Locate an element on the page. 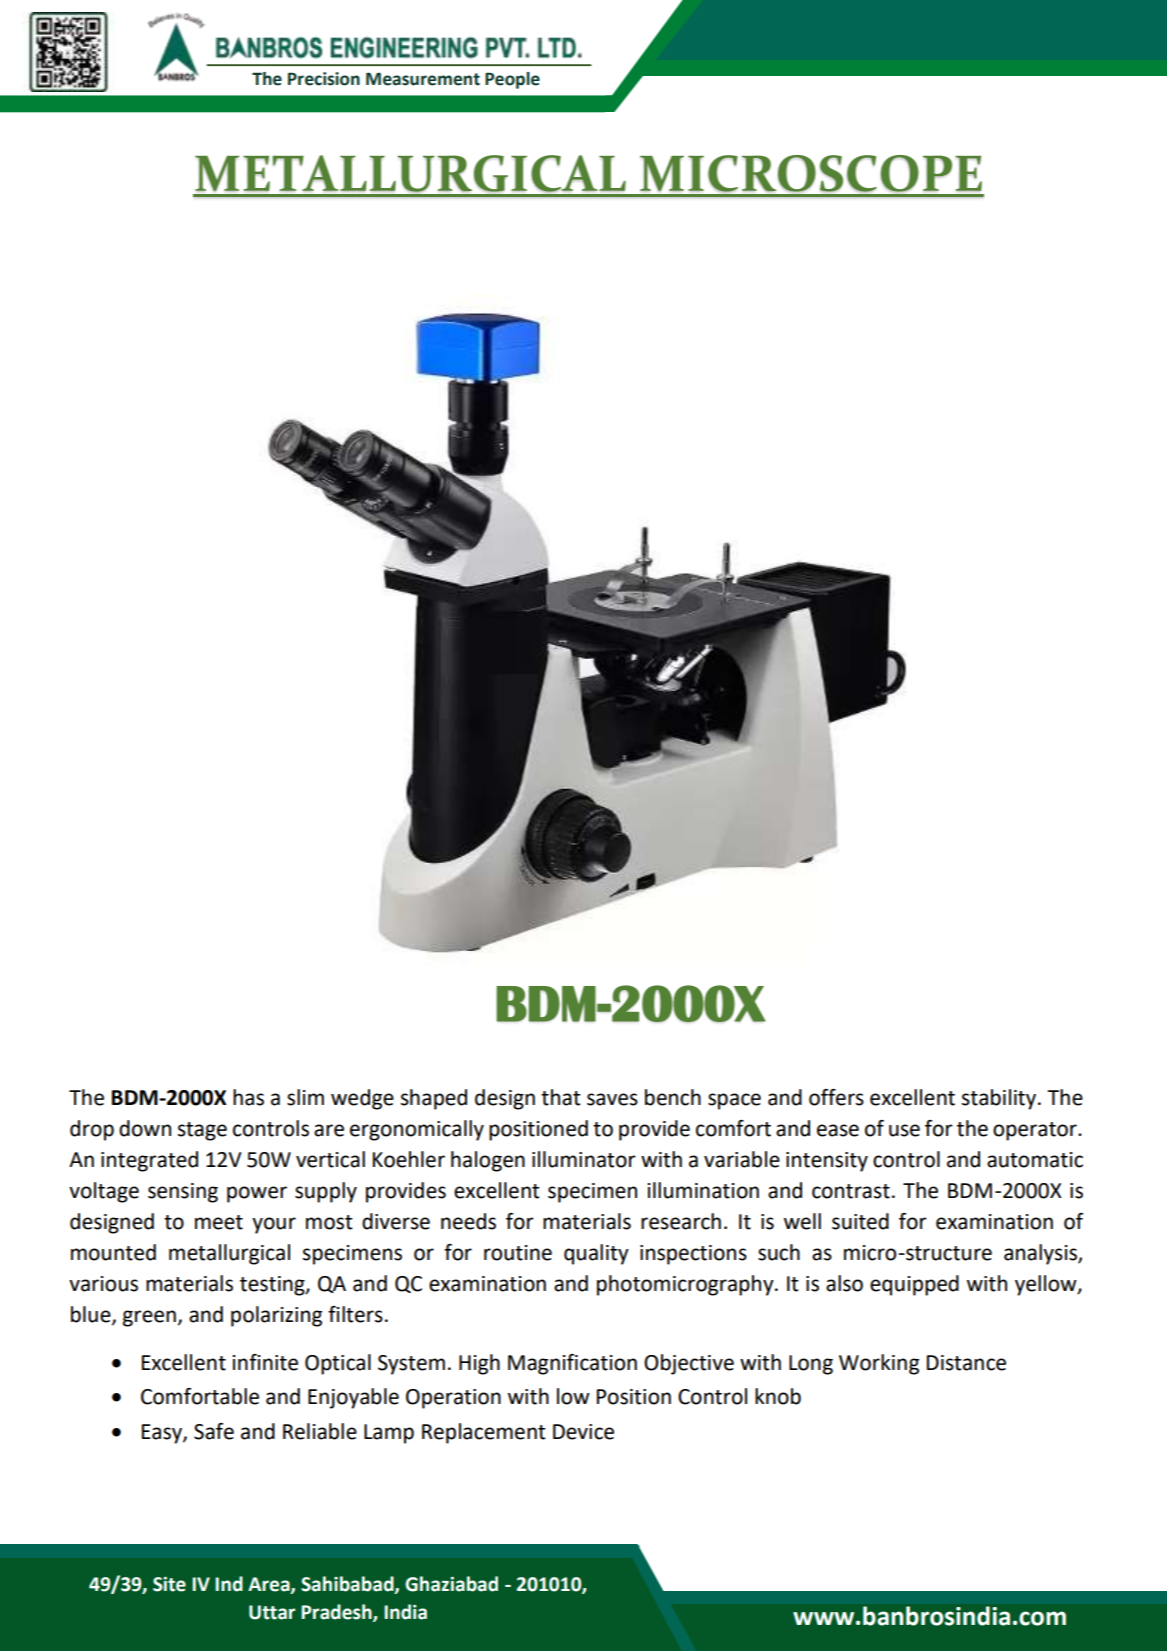 Image resolution: width=1167 pixels, height=1651 pixels. use is located at coordinates (904, 1130).
